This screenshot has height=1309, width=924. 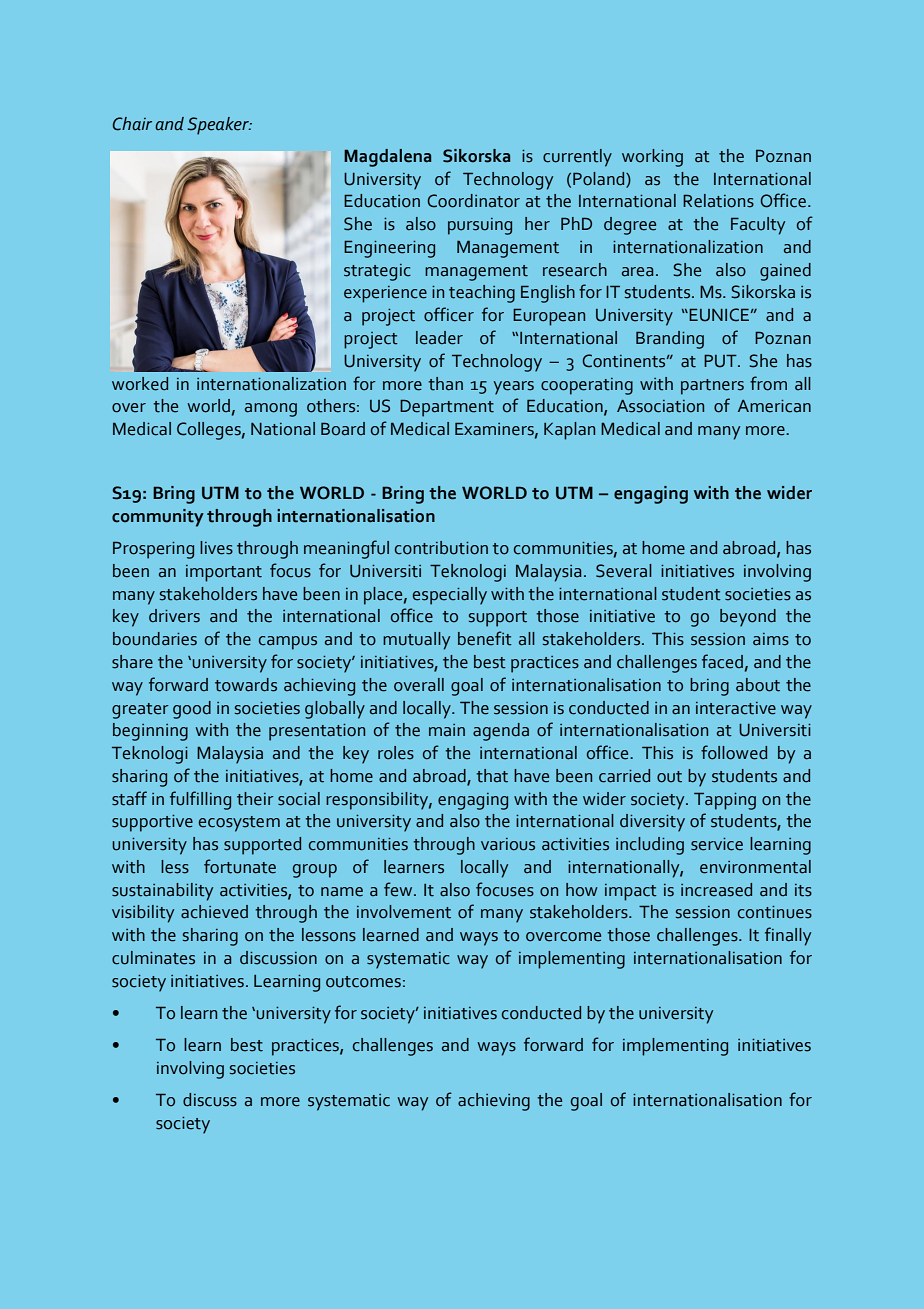 I want to click on lives, so click(x=216, y=548).
